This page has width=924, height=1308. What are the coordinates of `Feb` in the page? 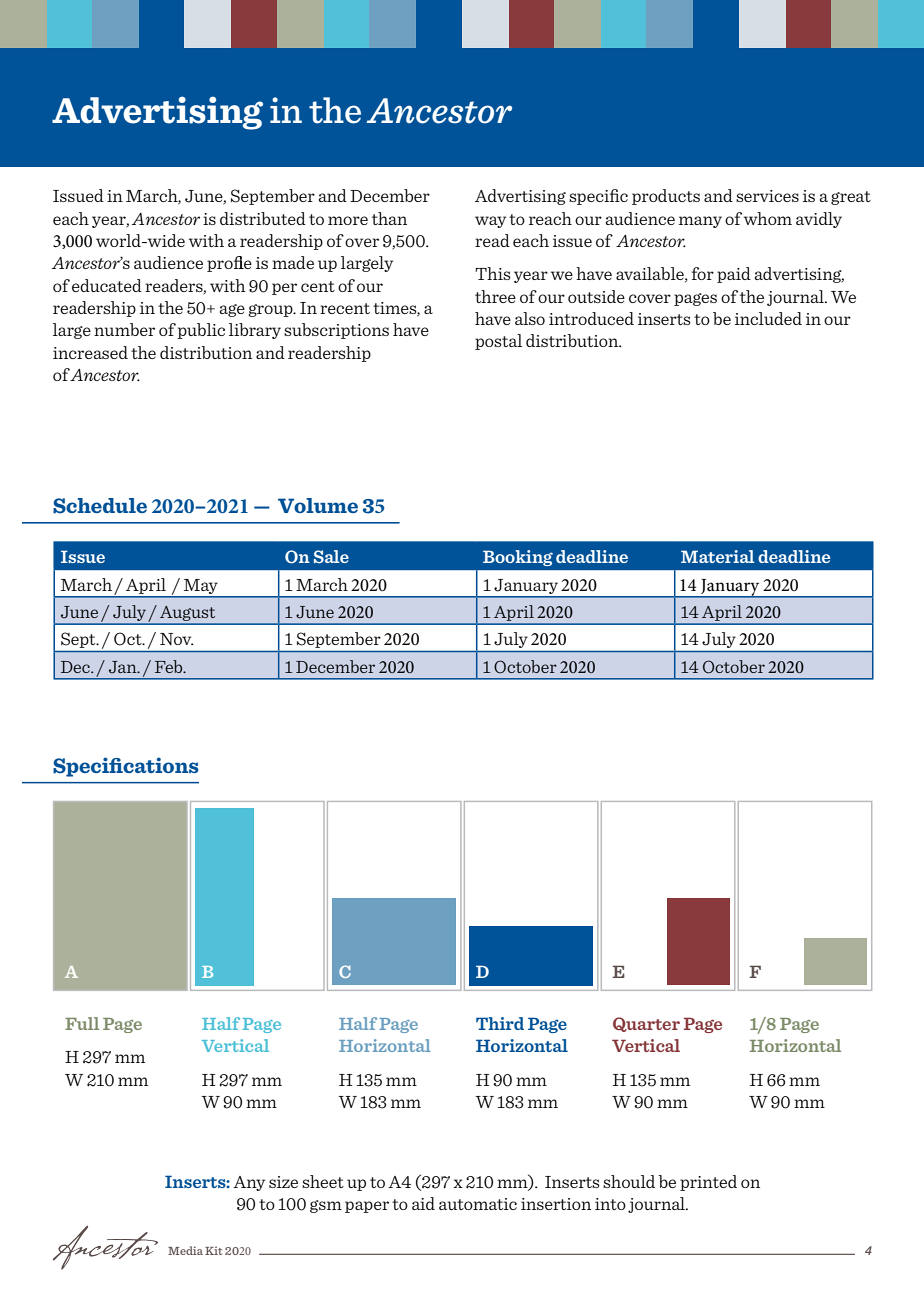 It's located at (170, 666).
